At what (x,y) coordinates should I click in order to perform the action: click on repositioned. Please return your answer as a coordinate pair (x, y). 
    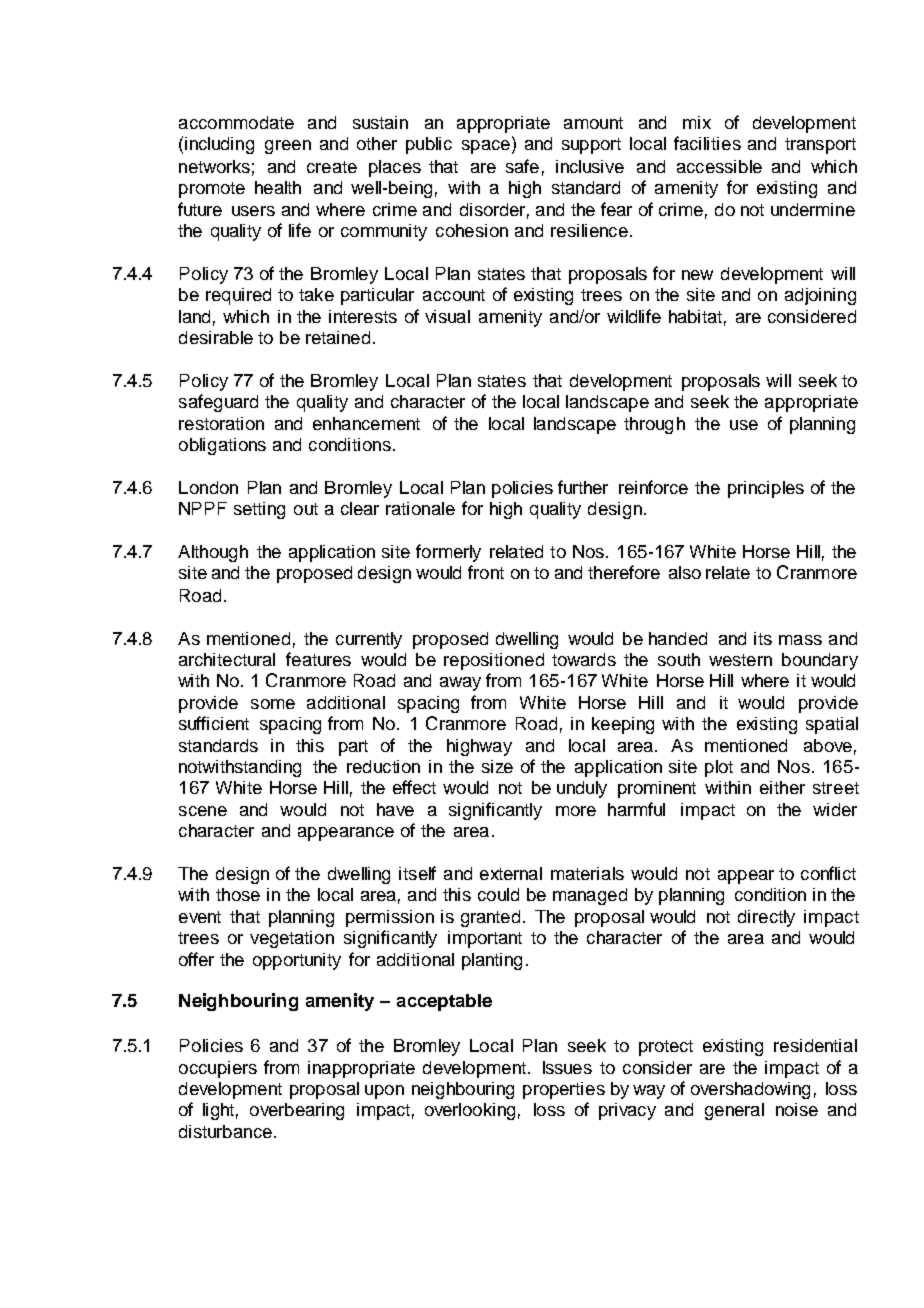
    Looking at the image, I should click on (494, 661).
